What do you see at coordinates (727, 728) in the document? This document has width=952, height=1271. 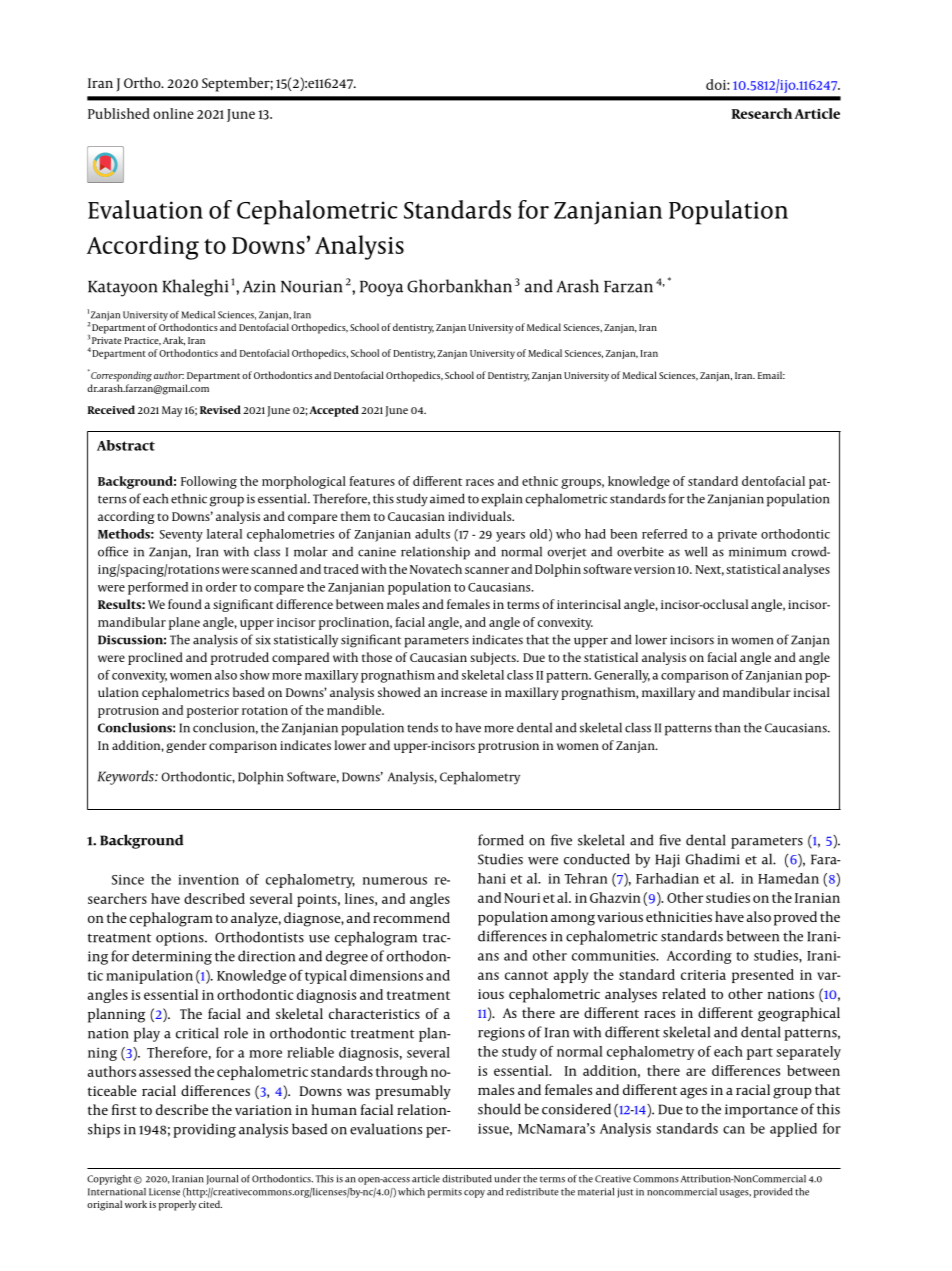 I see `than` at bounding box center [727, 728].
